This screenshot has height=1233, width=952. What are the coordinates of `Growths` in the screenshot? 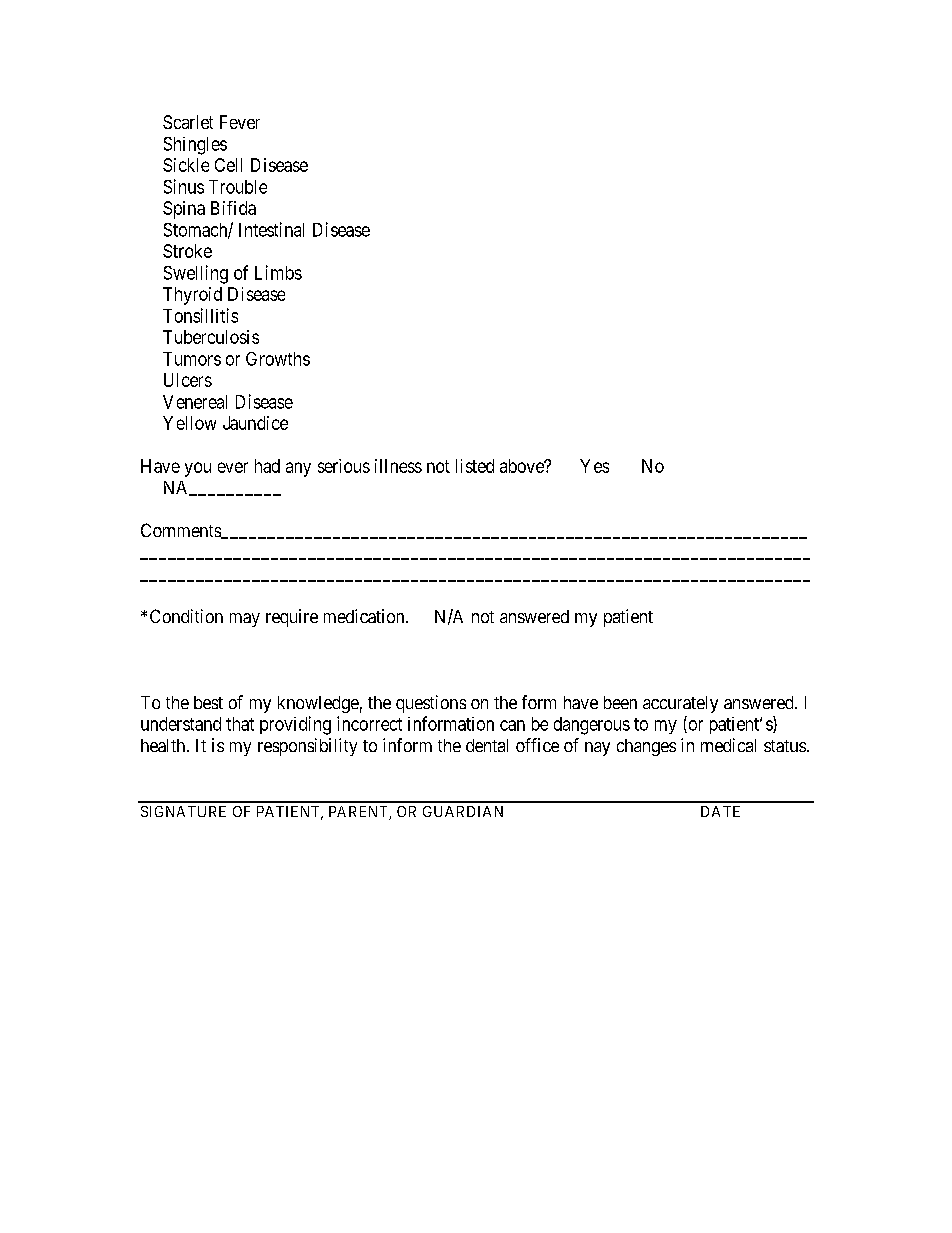 It's located at (278, 359).
